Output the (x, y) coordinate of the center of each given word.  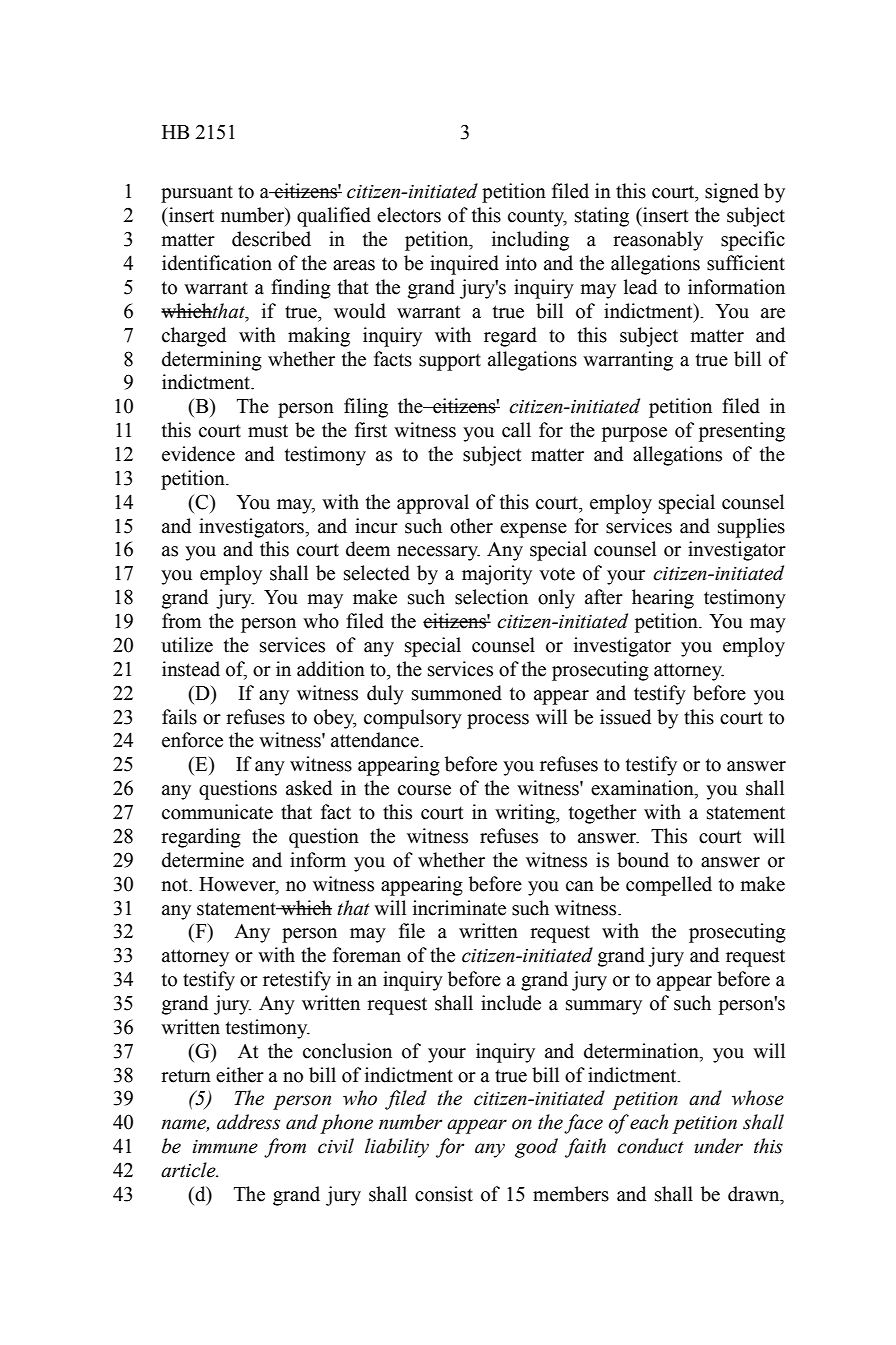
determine (203, 860)
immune (225, 1147)
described (271, 239)
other (471, 526)
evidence (198, 454)
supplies (751, 528)
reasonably (658, 241)
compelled (669, 886)
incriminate (459, 908)
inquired (464, 265)
